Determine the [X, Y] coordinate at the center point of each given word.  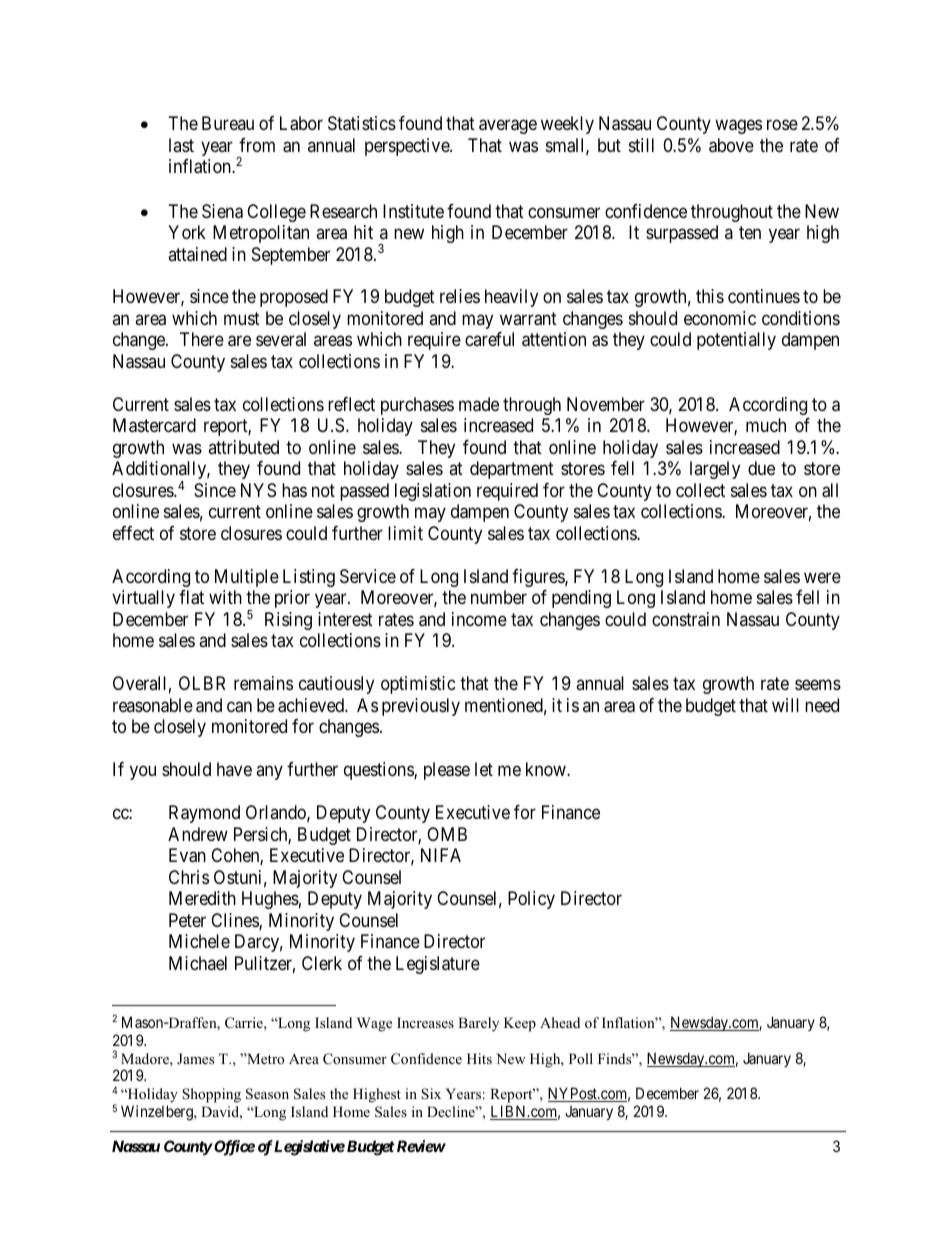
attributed [243, 447]
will [785, 705]
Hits [479, 1058]
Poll [581, 1058]
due [761, 468]
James [195, 1058]
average [508, 127]
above [731, 145]
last [181, 145]
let [484, 769]
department [512, 470]
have [234, 769]
